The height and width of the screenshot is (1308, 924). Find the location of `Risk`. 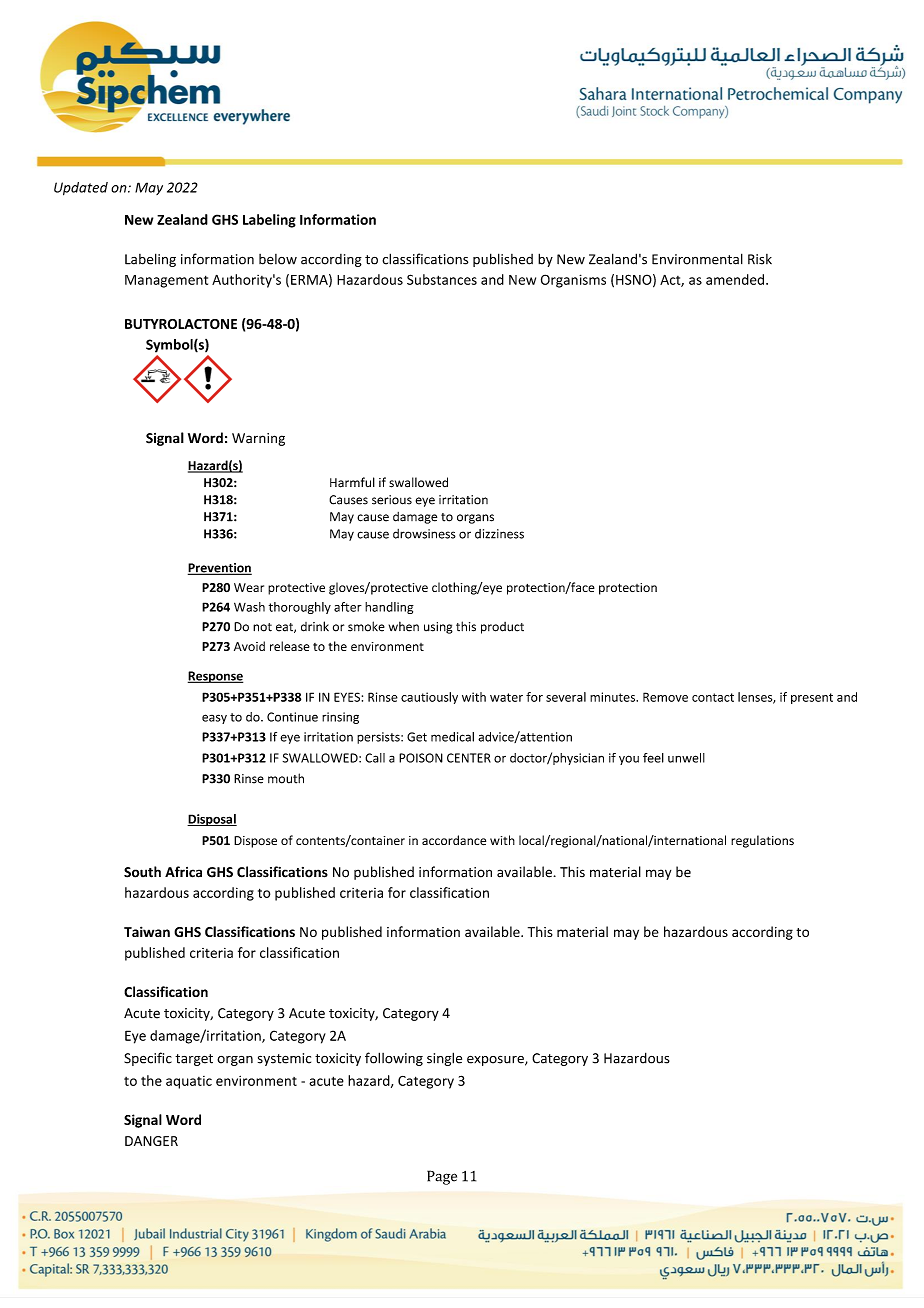

Risk is located at coordinates (760, 259).
